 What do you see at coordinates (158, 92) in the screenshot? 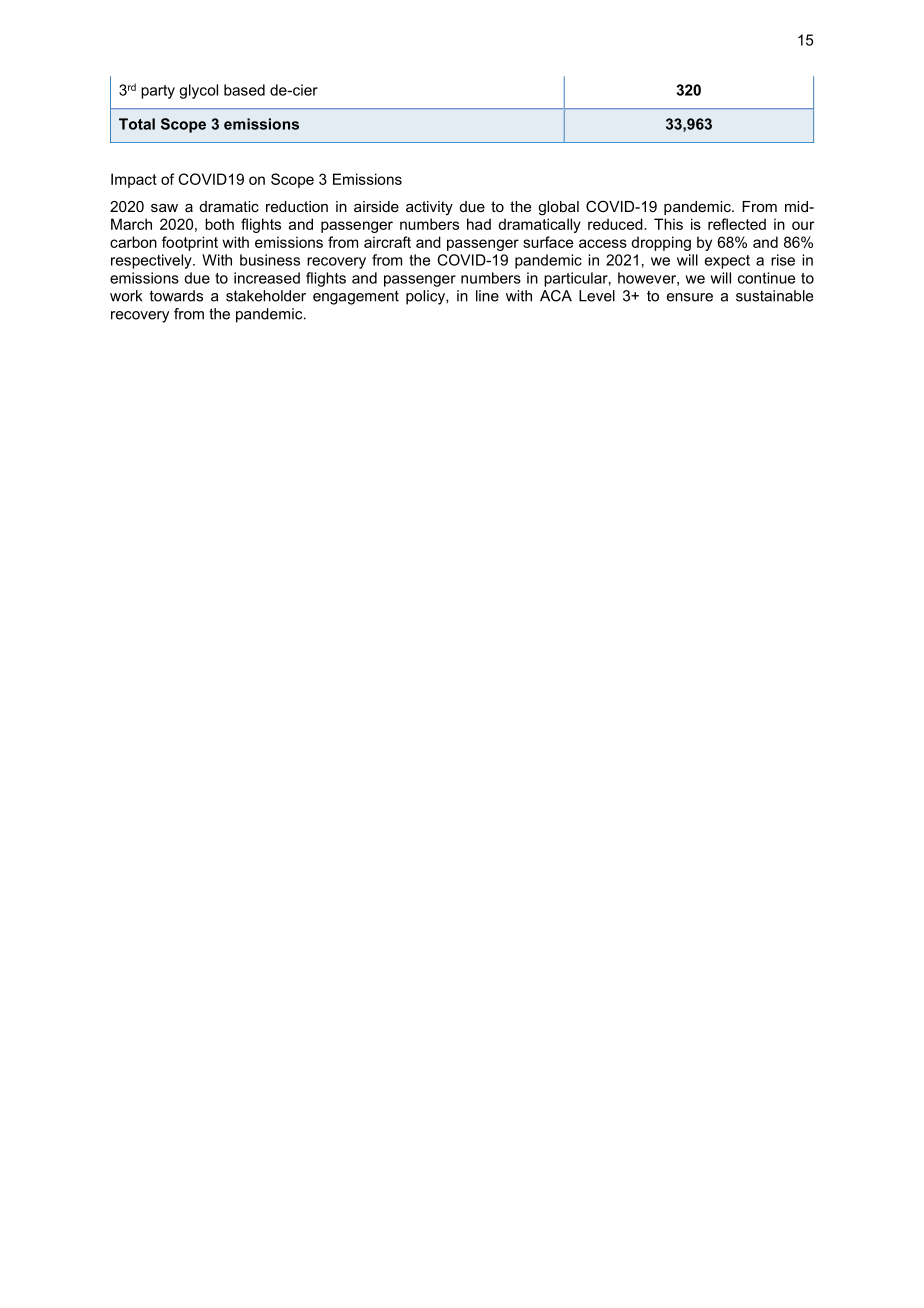
I see `party` at bounding box center [158, 92].
